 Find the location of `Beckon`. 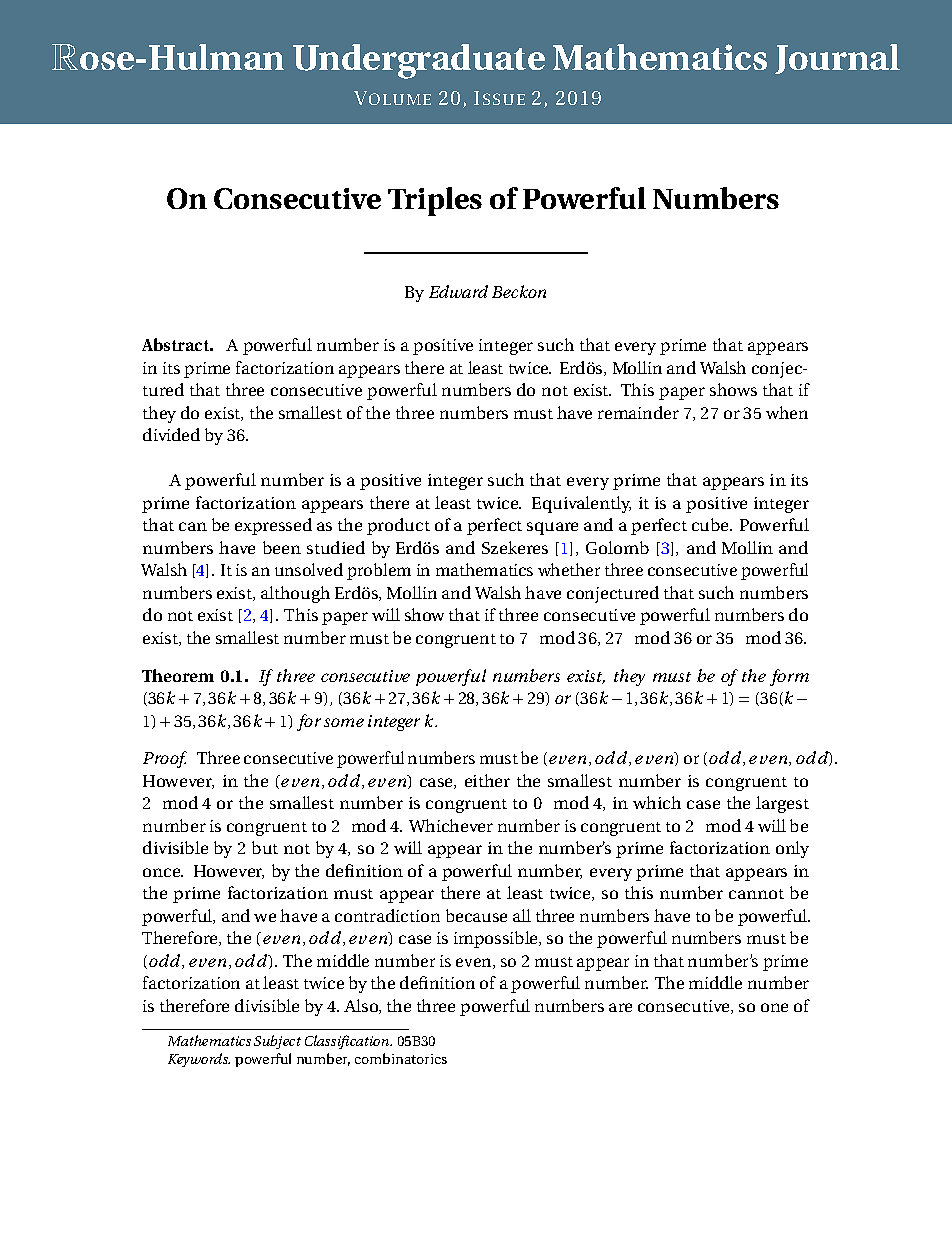

Beckon is located at coordinates (519, 291).
